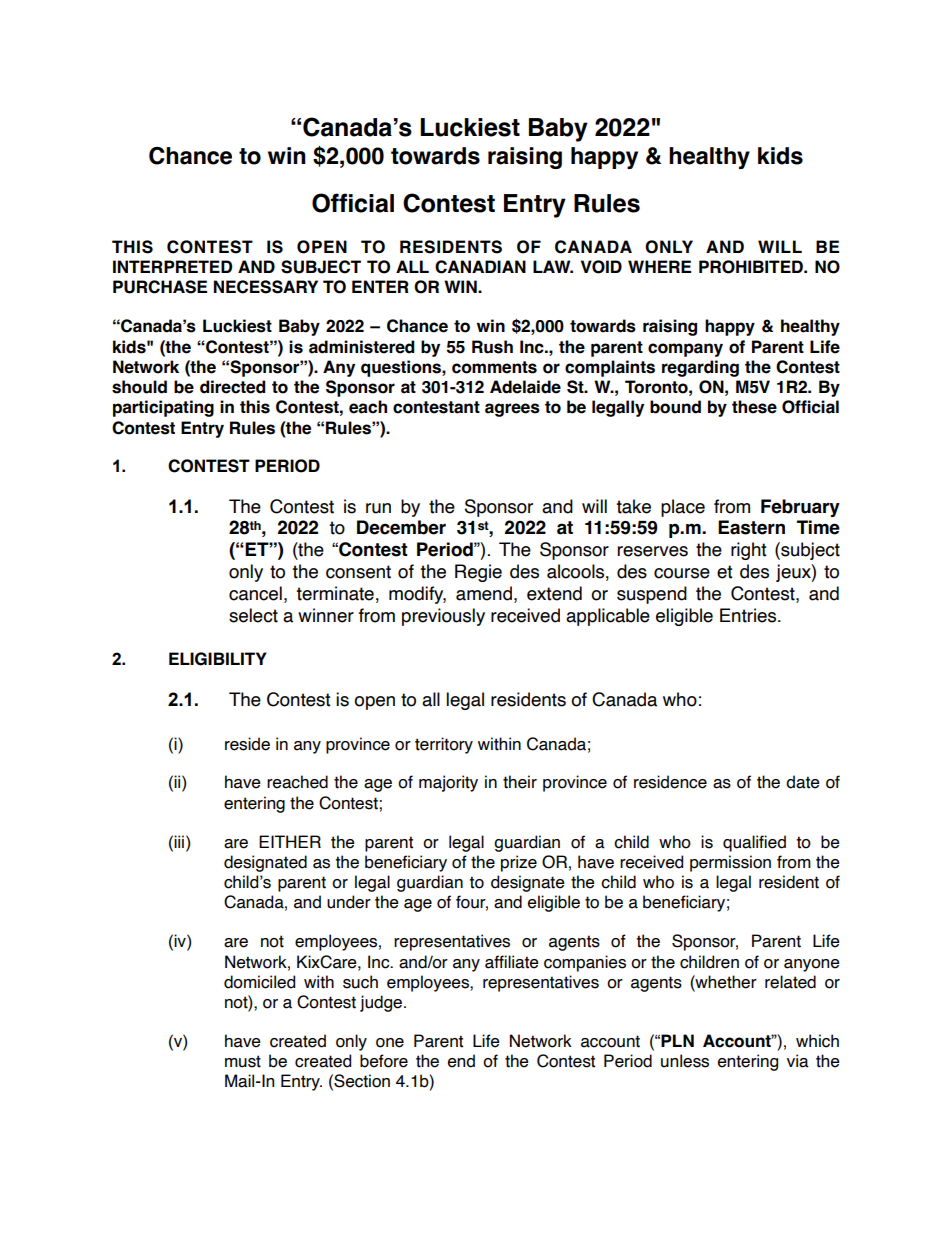 Image resolution: width=952 pixels, height=1233 pixels. I want to click on run, so click(378, 508).
